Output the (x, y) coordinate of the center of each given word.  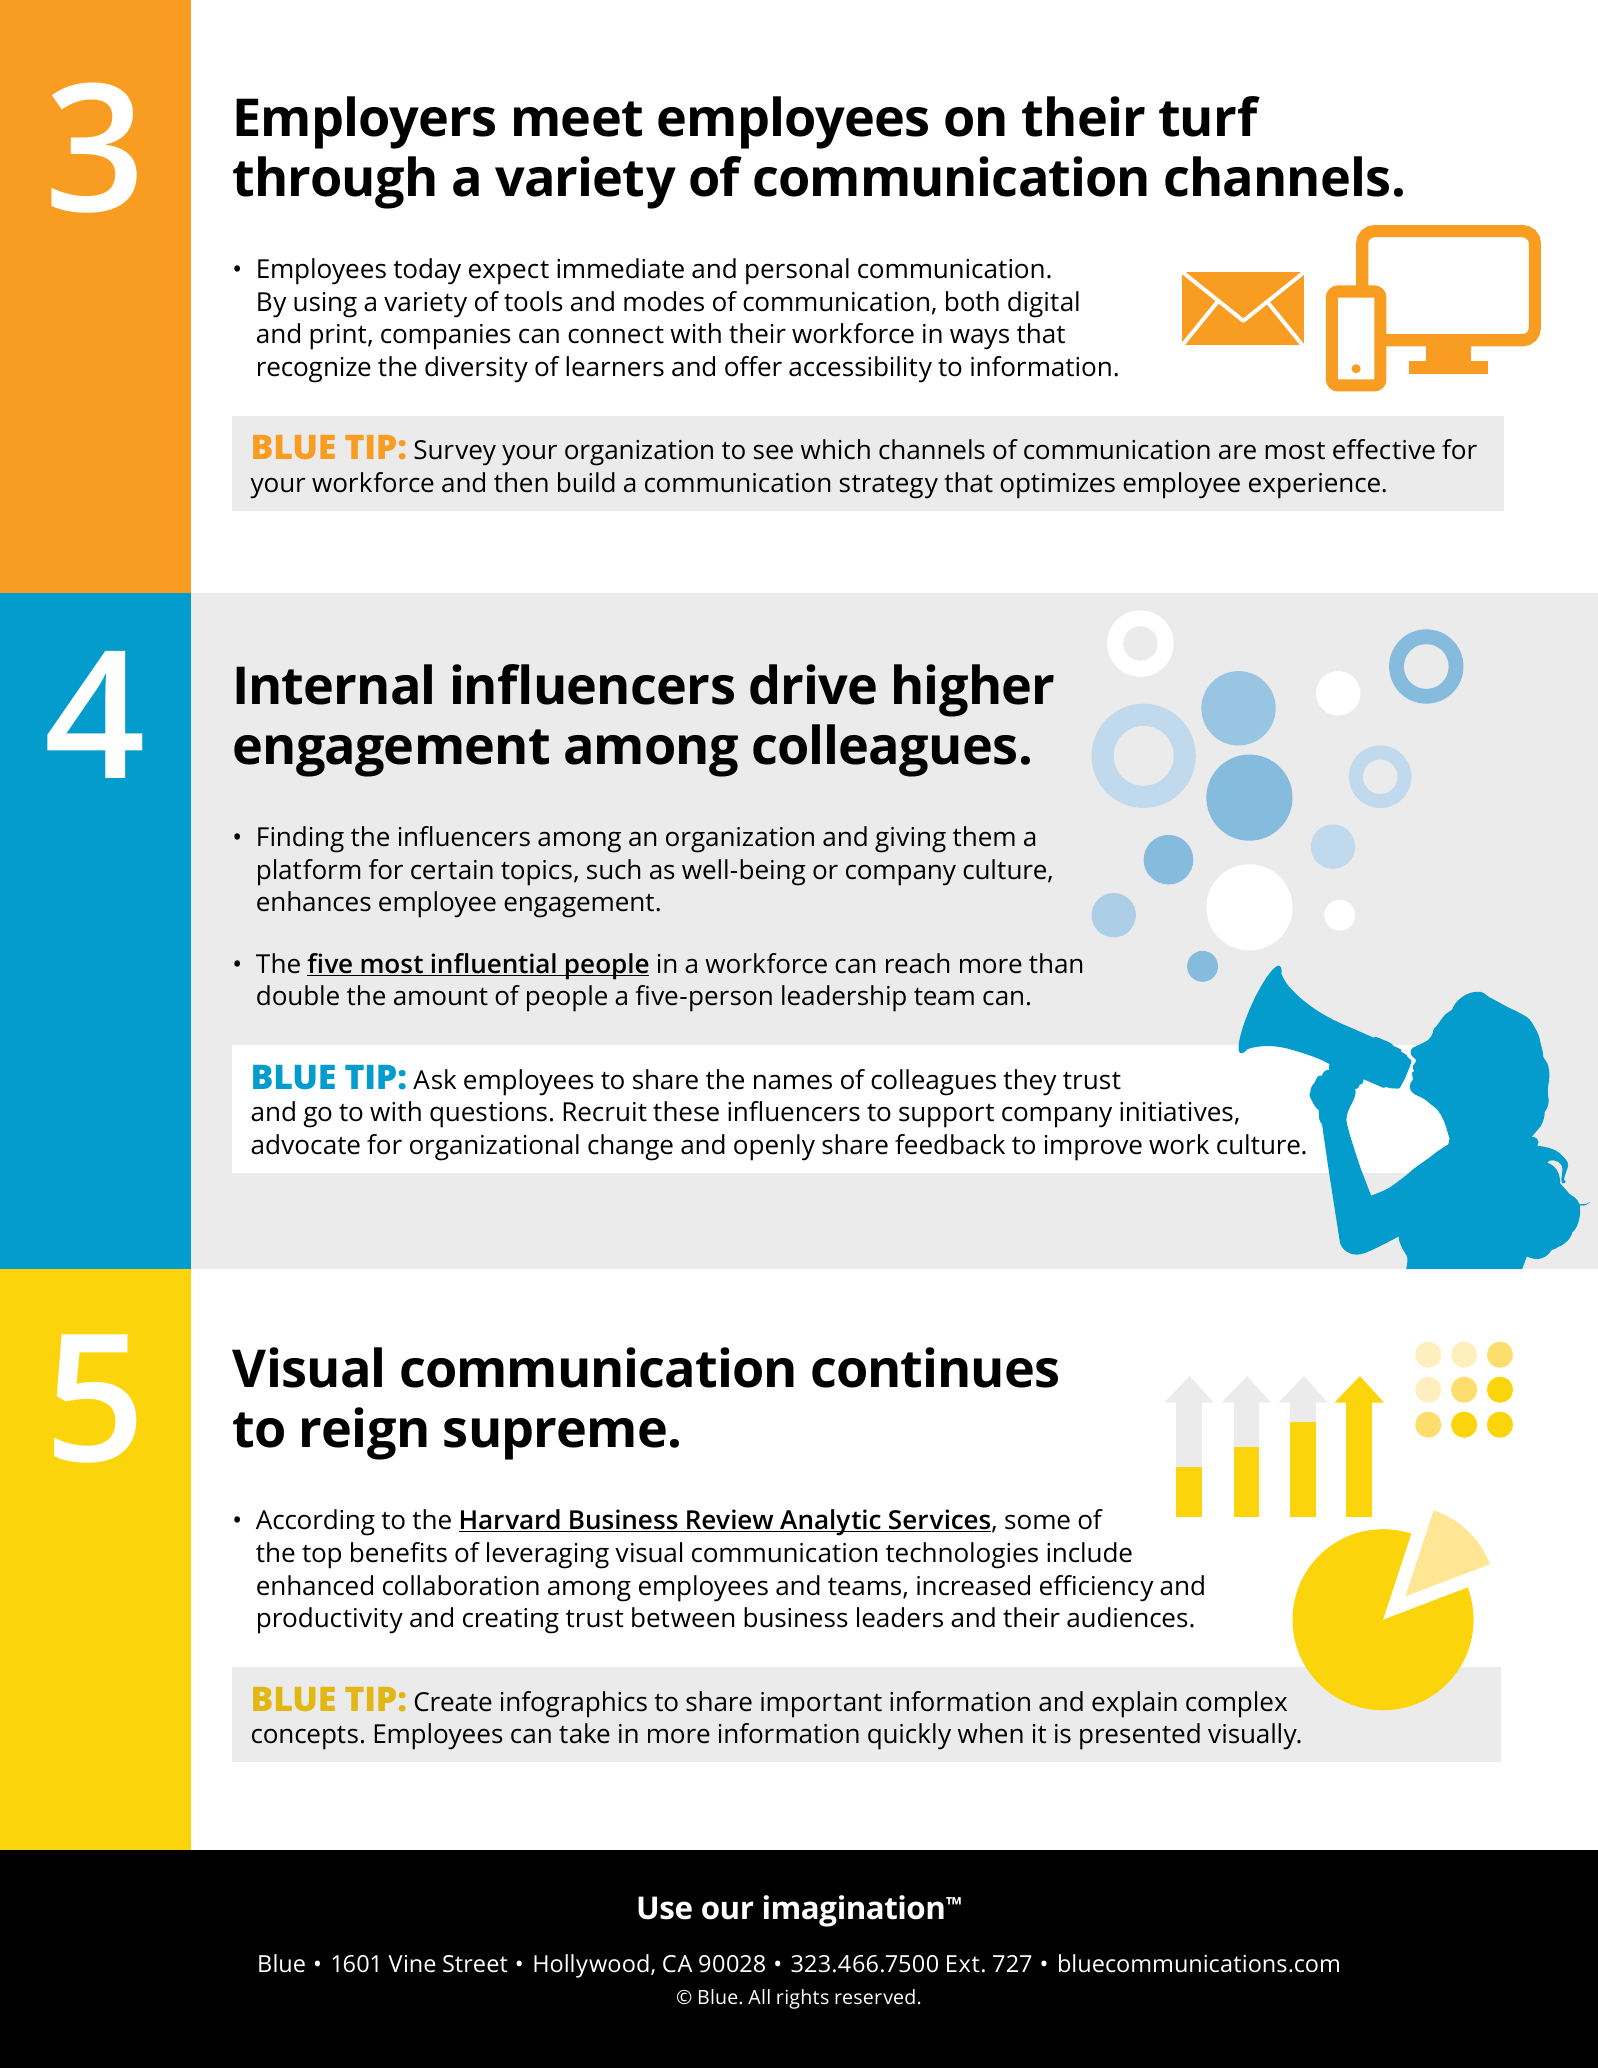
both (972, 301)
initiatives (1176, 1112)
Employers (365, 122)
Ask (434, 1079)
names (793, 1082)
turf (1209, 116)
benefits (399, 1552)
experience (1314, 486)
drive (813, 684)
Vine (412, 1964)
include (1089, 1552)
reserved (875, 1996)
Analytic (830, 1522)
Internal (334, 684)
